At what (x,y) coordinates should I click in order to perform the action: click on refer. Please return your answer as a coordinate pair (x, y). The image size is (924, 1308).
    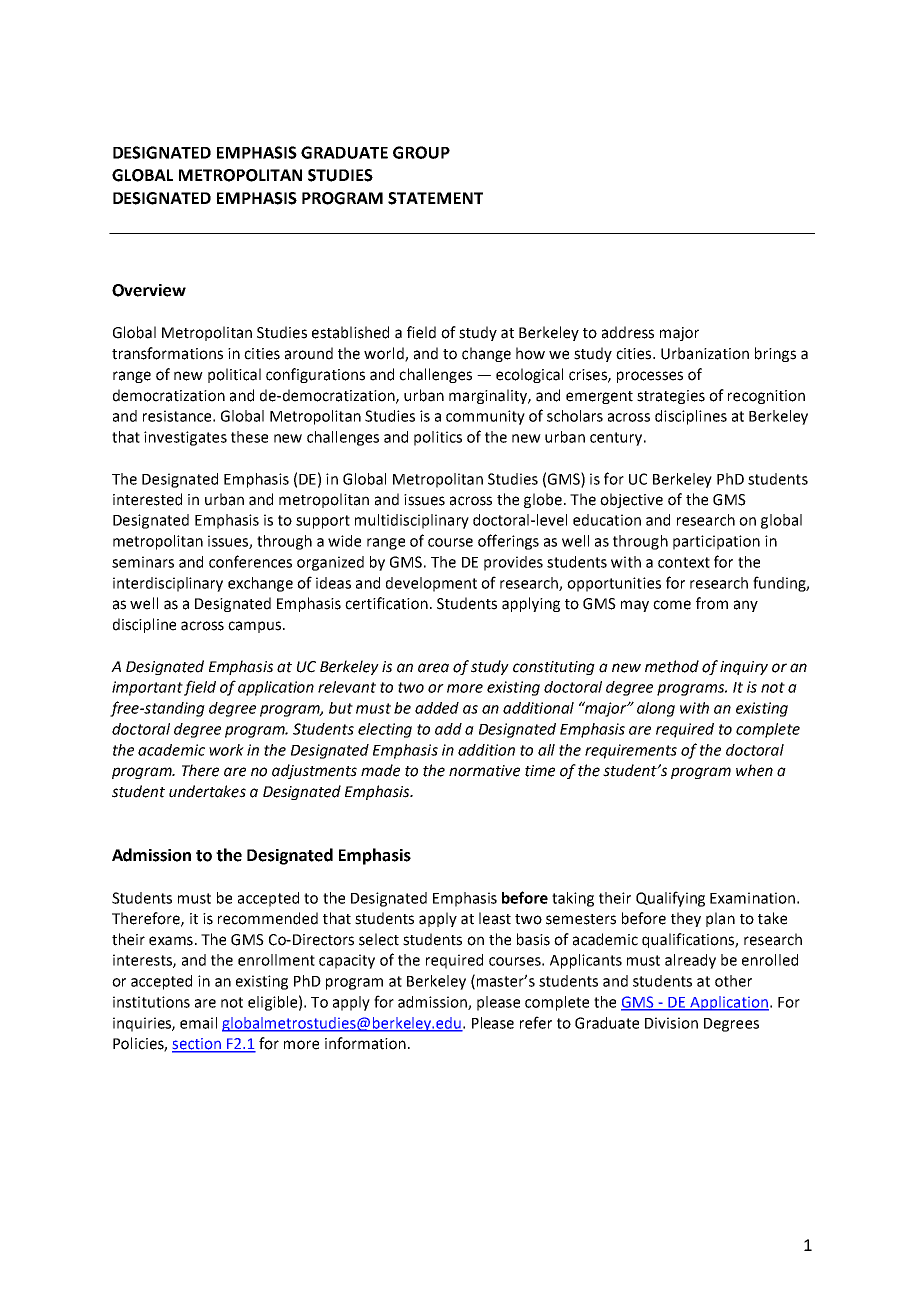
    Looking at the image, I should click on (536, 1022).
